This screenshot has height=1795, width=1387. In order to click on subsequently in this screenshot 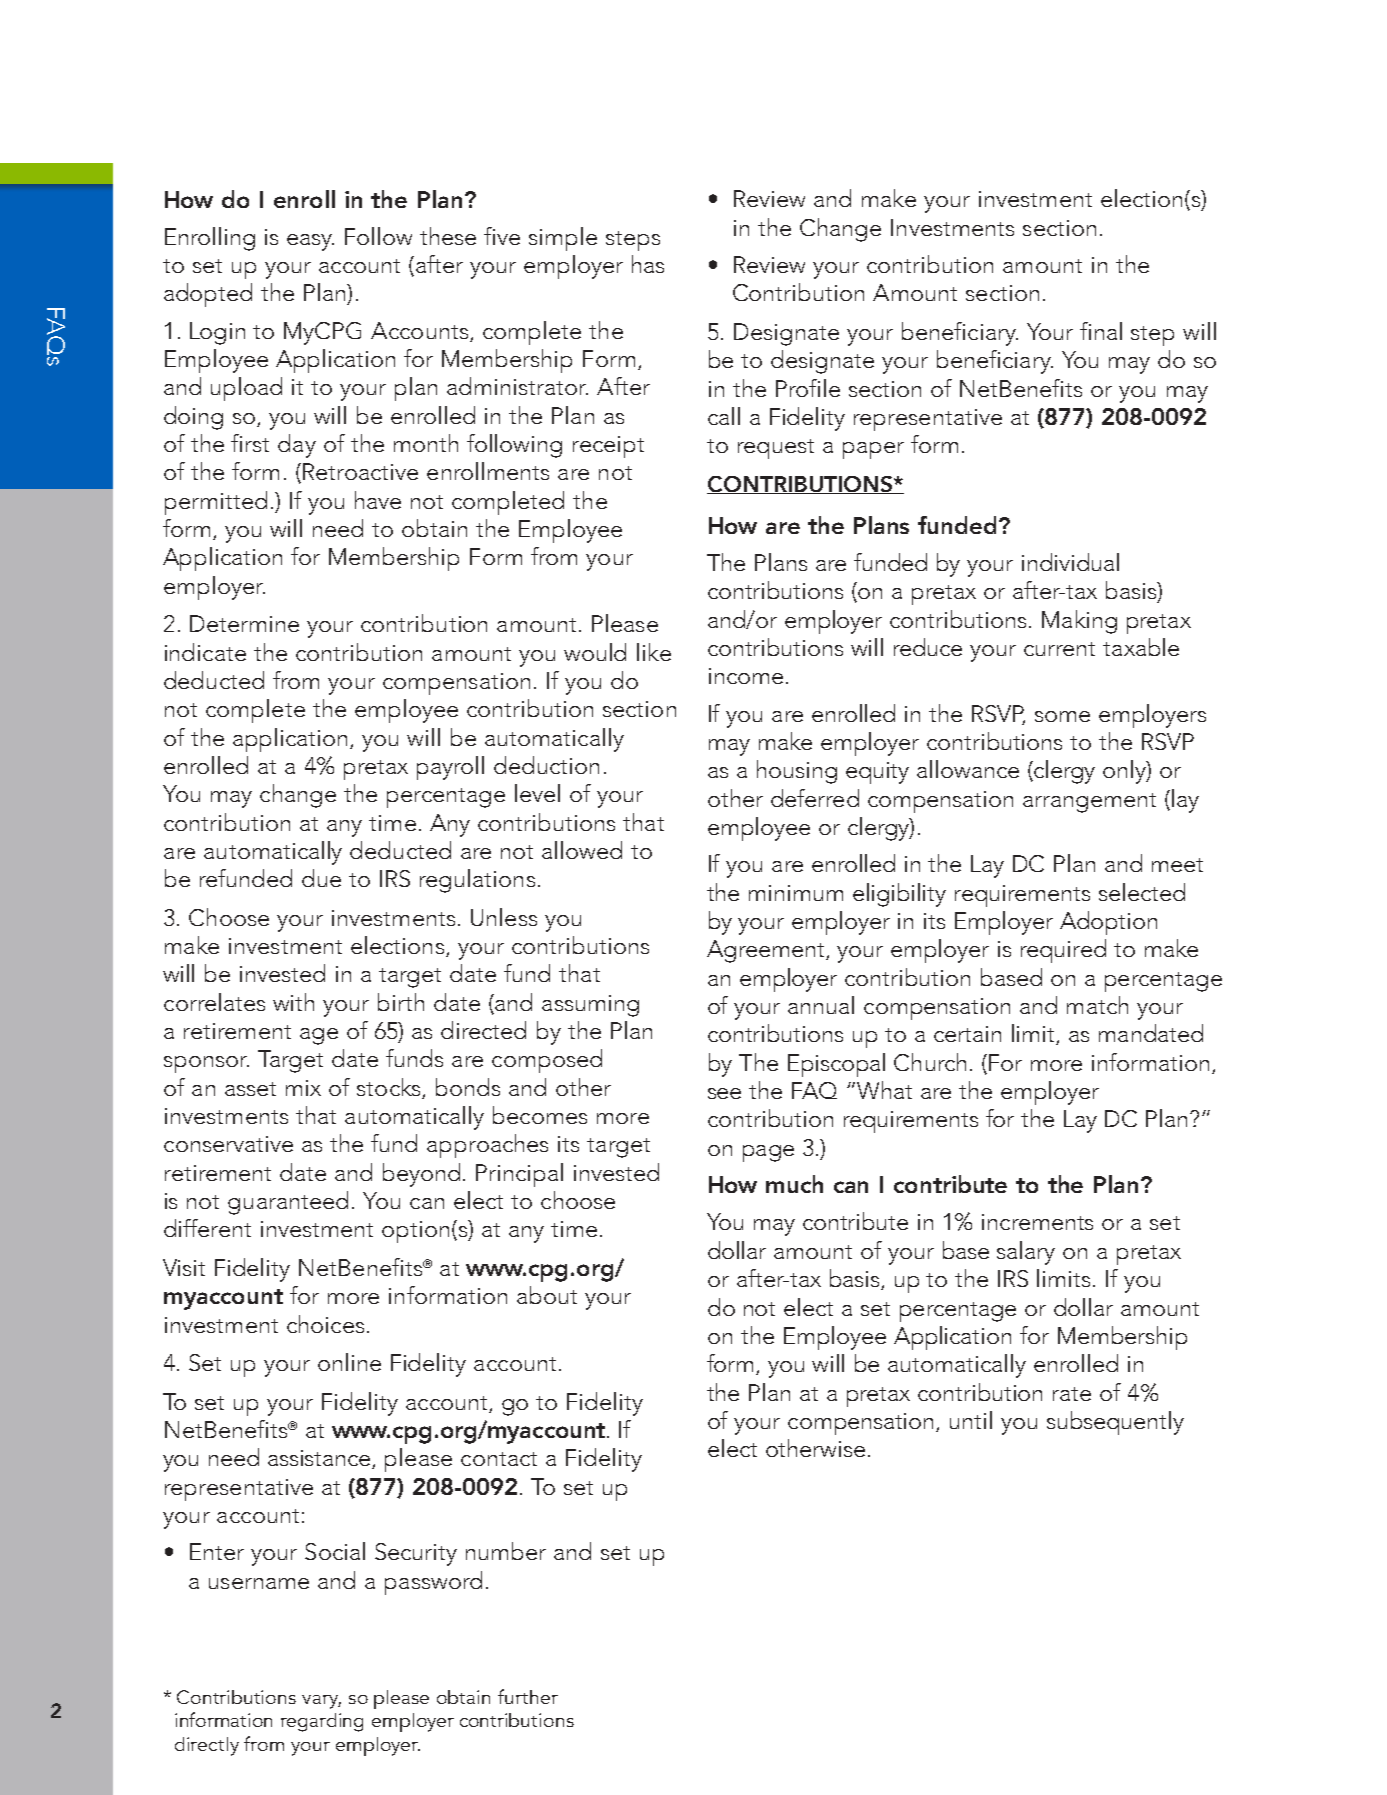, I will do `click(1115, 1423)`.
